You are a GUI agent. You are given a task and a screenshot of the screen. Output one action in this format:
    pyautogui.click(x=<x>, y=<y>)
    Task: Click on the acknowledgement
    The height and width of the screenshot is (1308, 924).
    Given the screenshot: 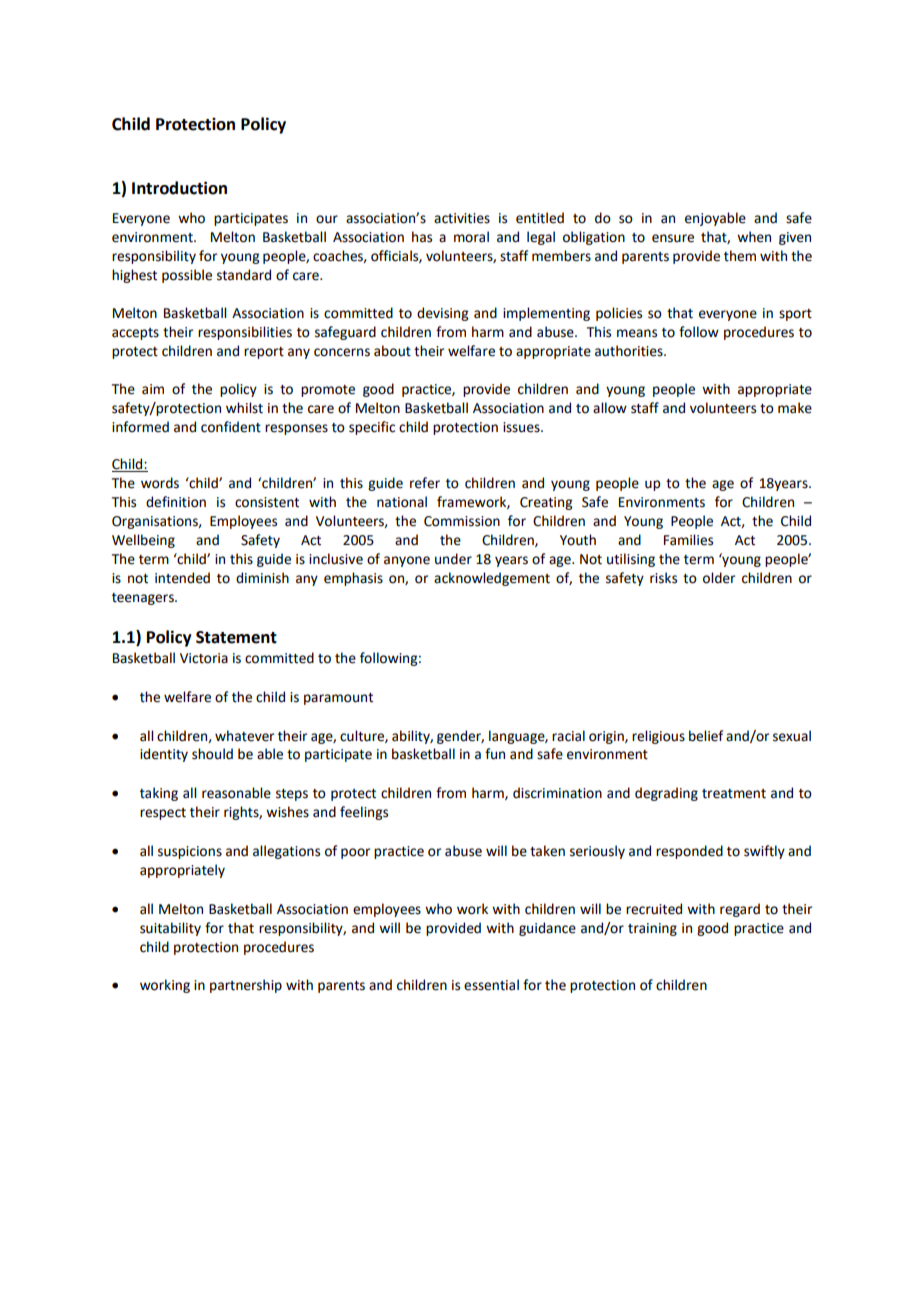 What is the action you would take?
    pyautogui.click(x=492, y=579)
